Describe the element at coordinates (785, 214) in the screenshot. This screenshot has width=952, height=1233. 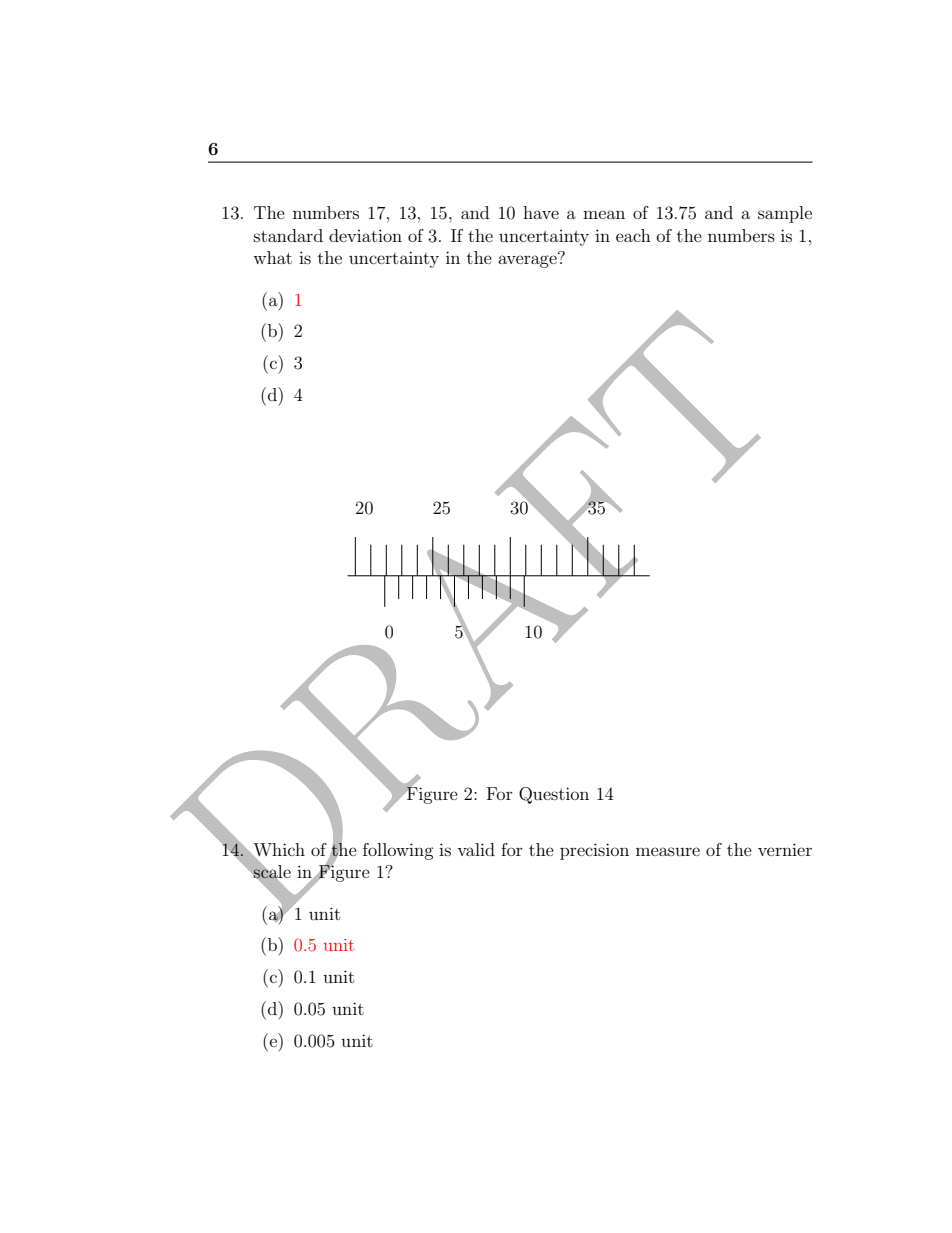
I see `sample` at that location.
